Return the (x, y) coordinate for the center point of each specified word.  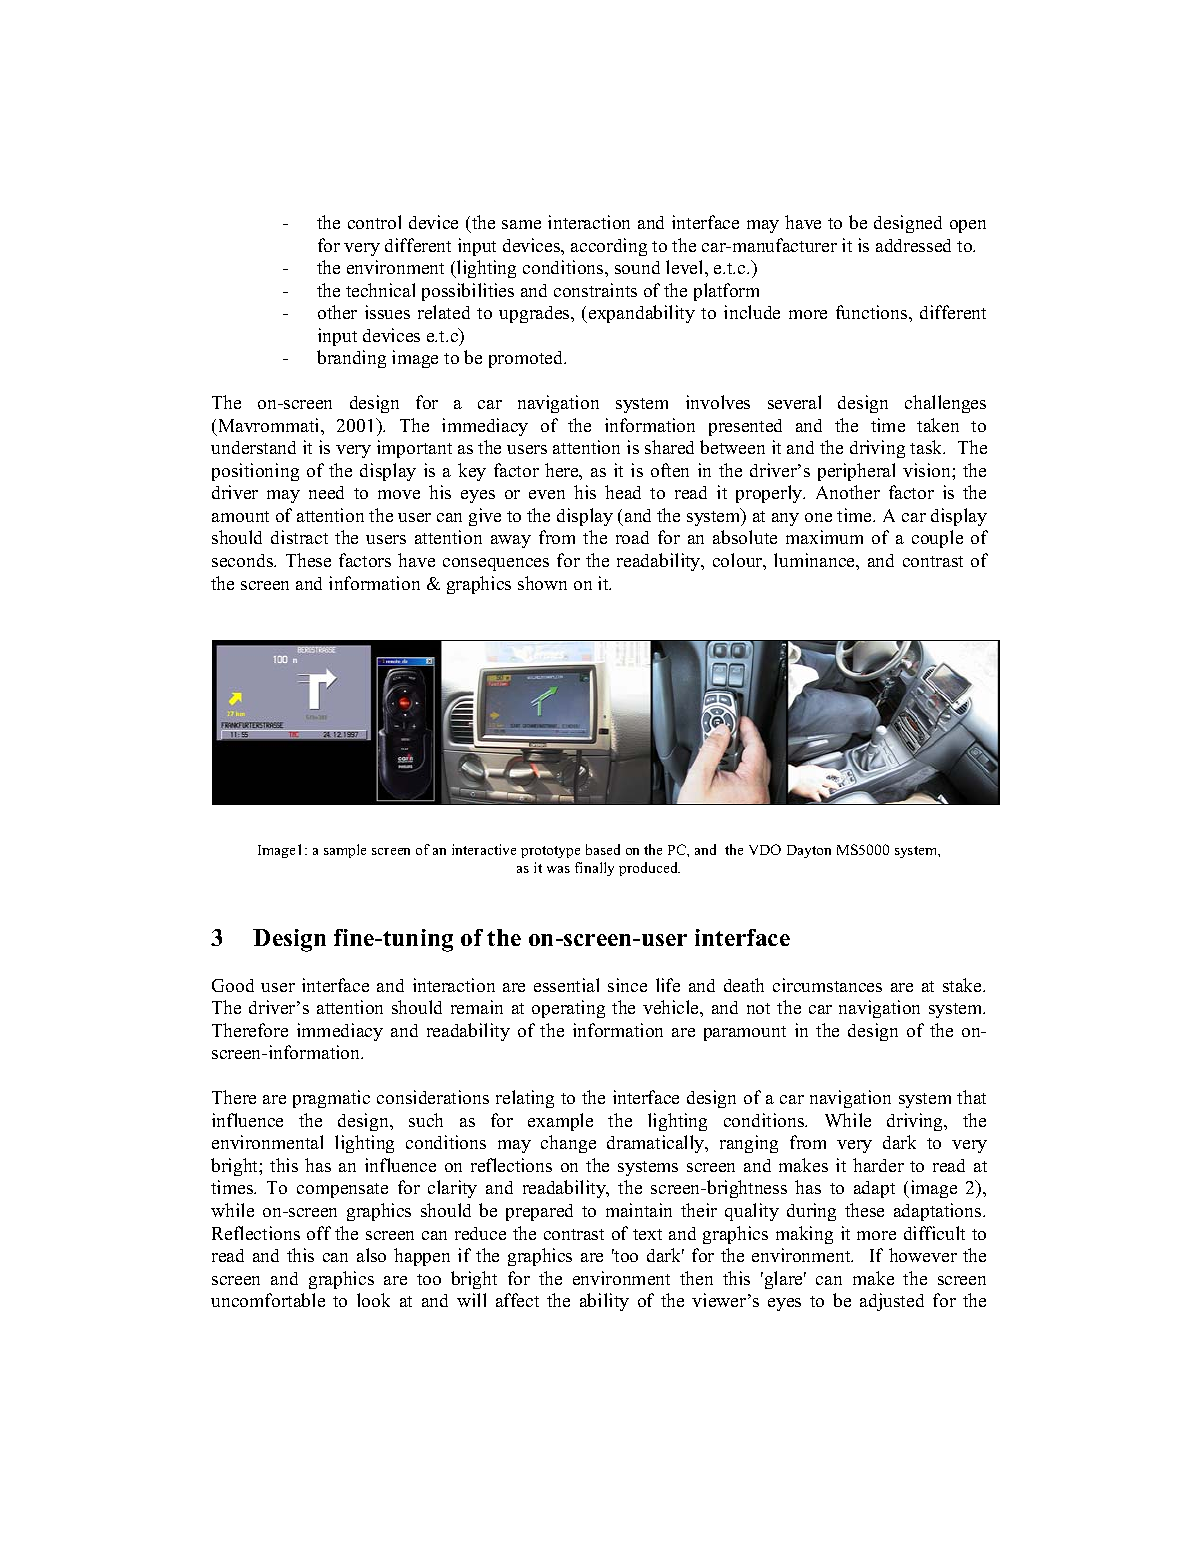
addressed (913, 245)
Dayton (809, 851)
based (603, 849)
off (319, 1233)
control (374, 222)
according (609, 247)
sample (345, 851)
